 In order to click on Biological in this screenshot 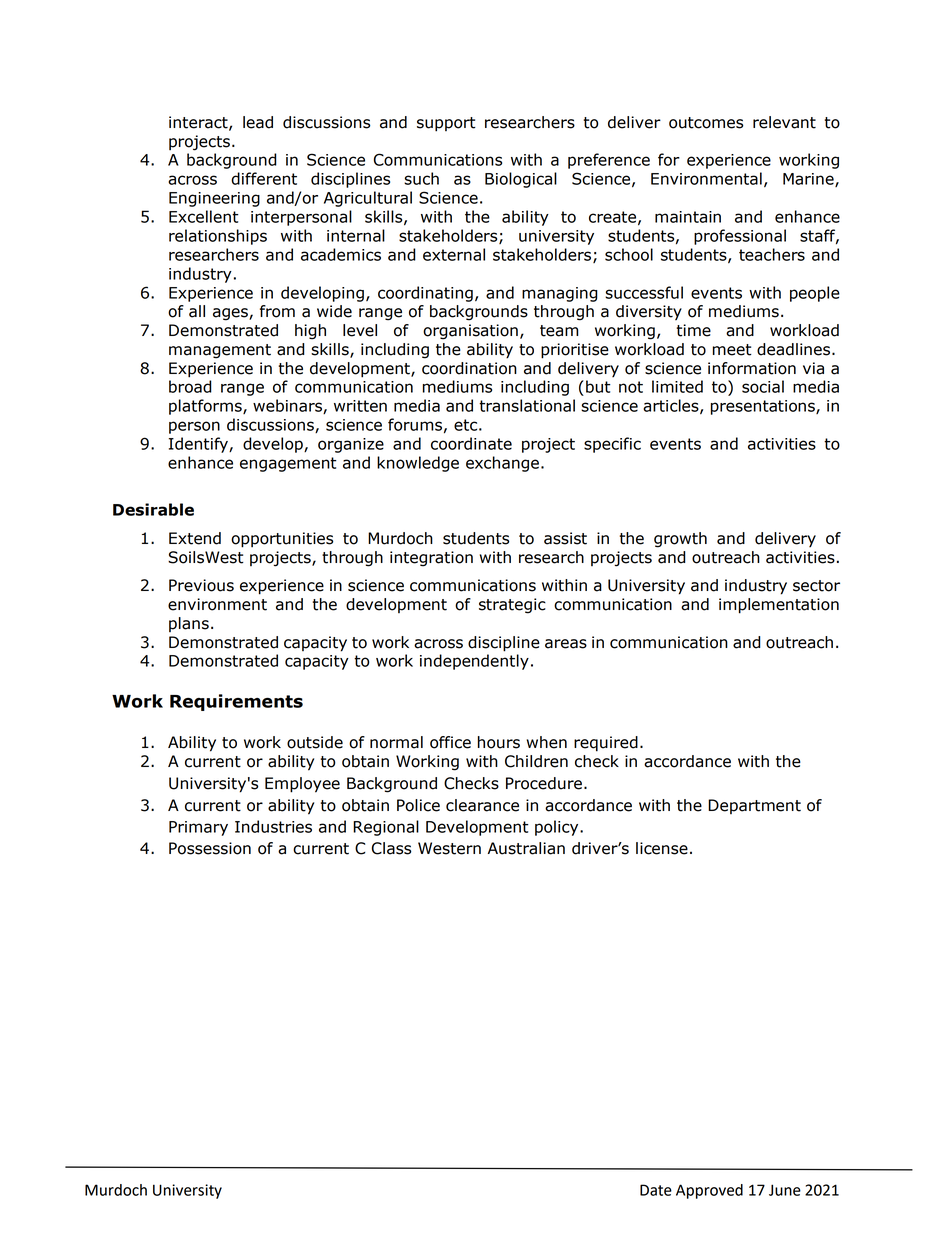, I will do `click(521, 180)`.
